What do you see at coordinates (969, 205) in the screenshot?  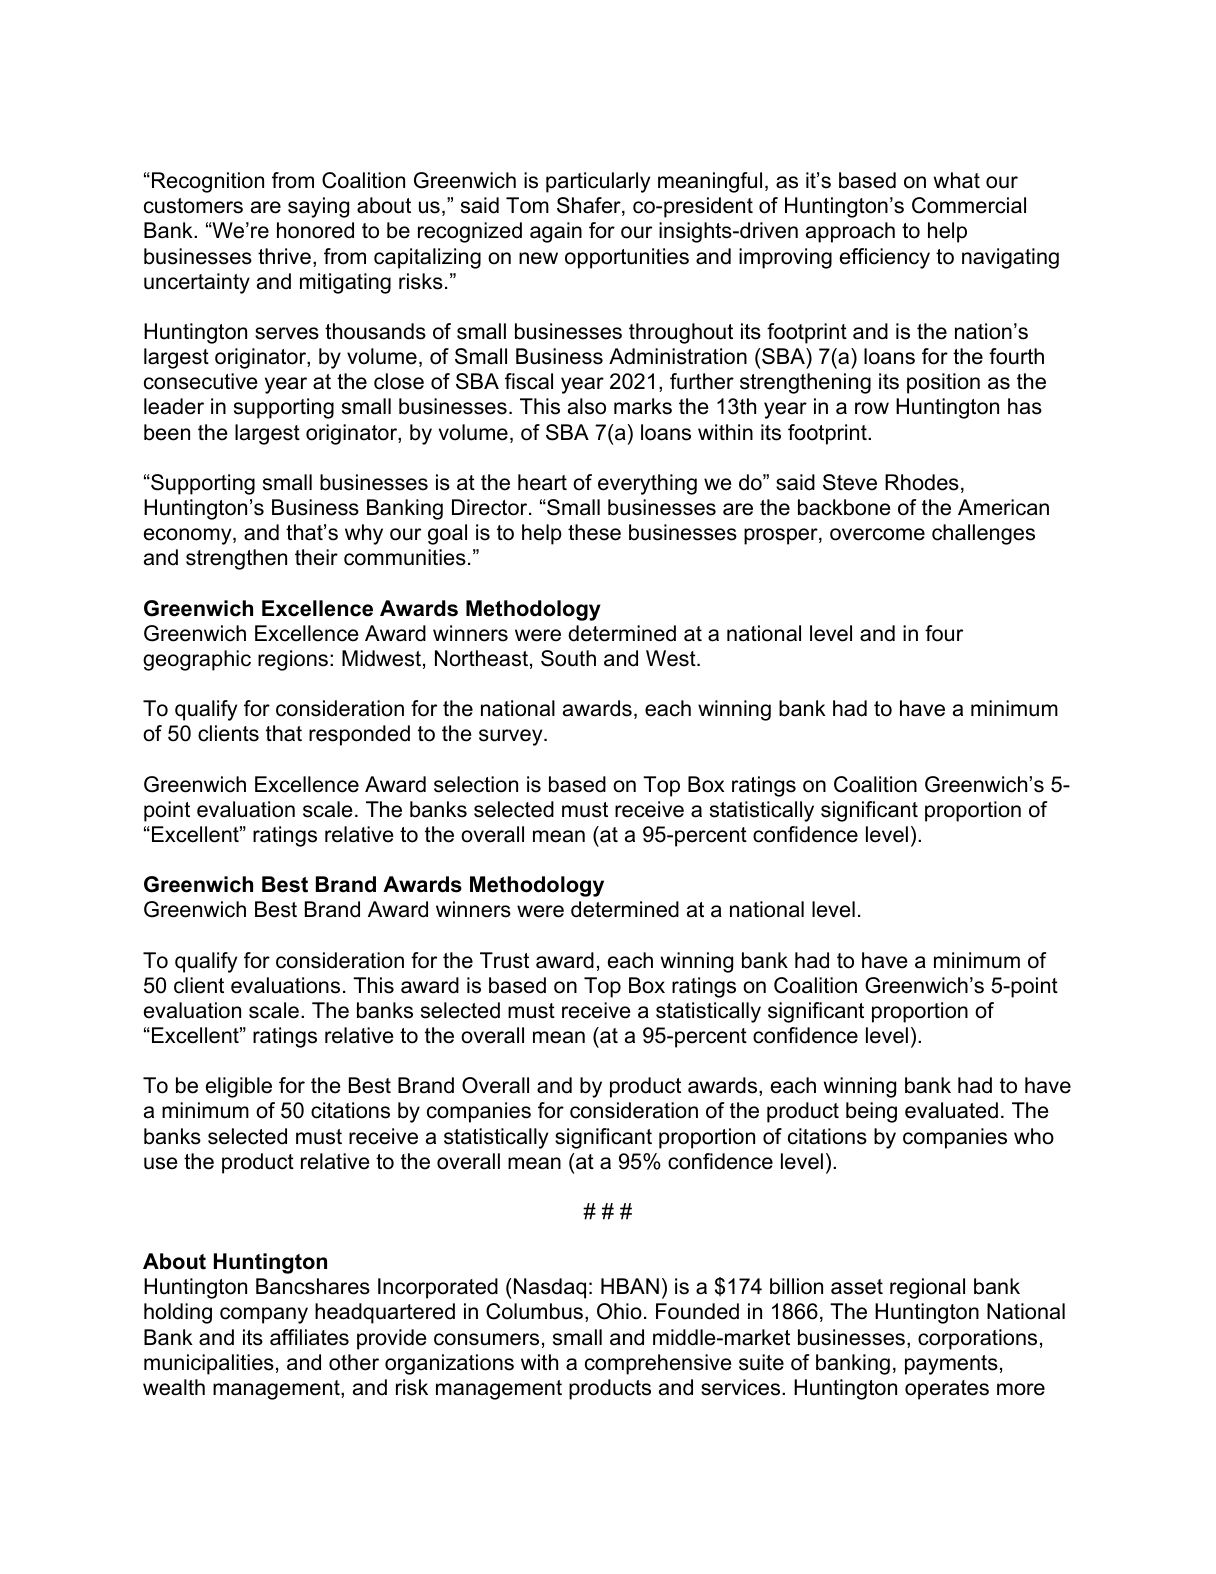 I see `Commercial` at bounding box center [969, 205].
